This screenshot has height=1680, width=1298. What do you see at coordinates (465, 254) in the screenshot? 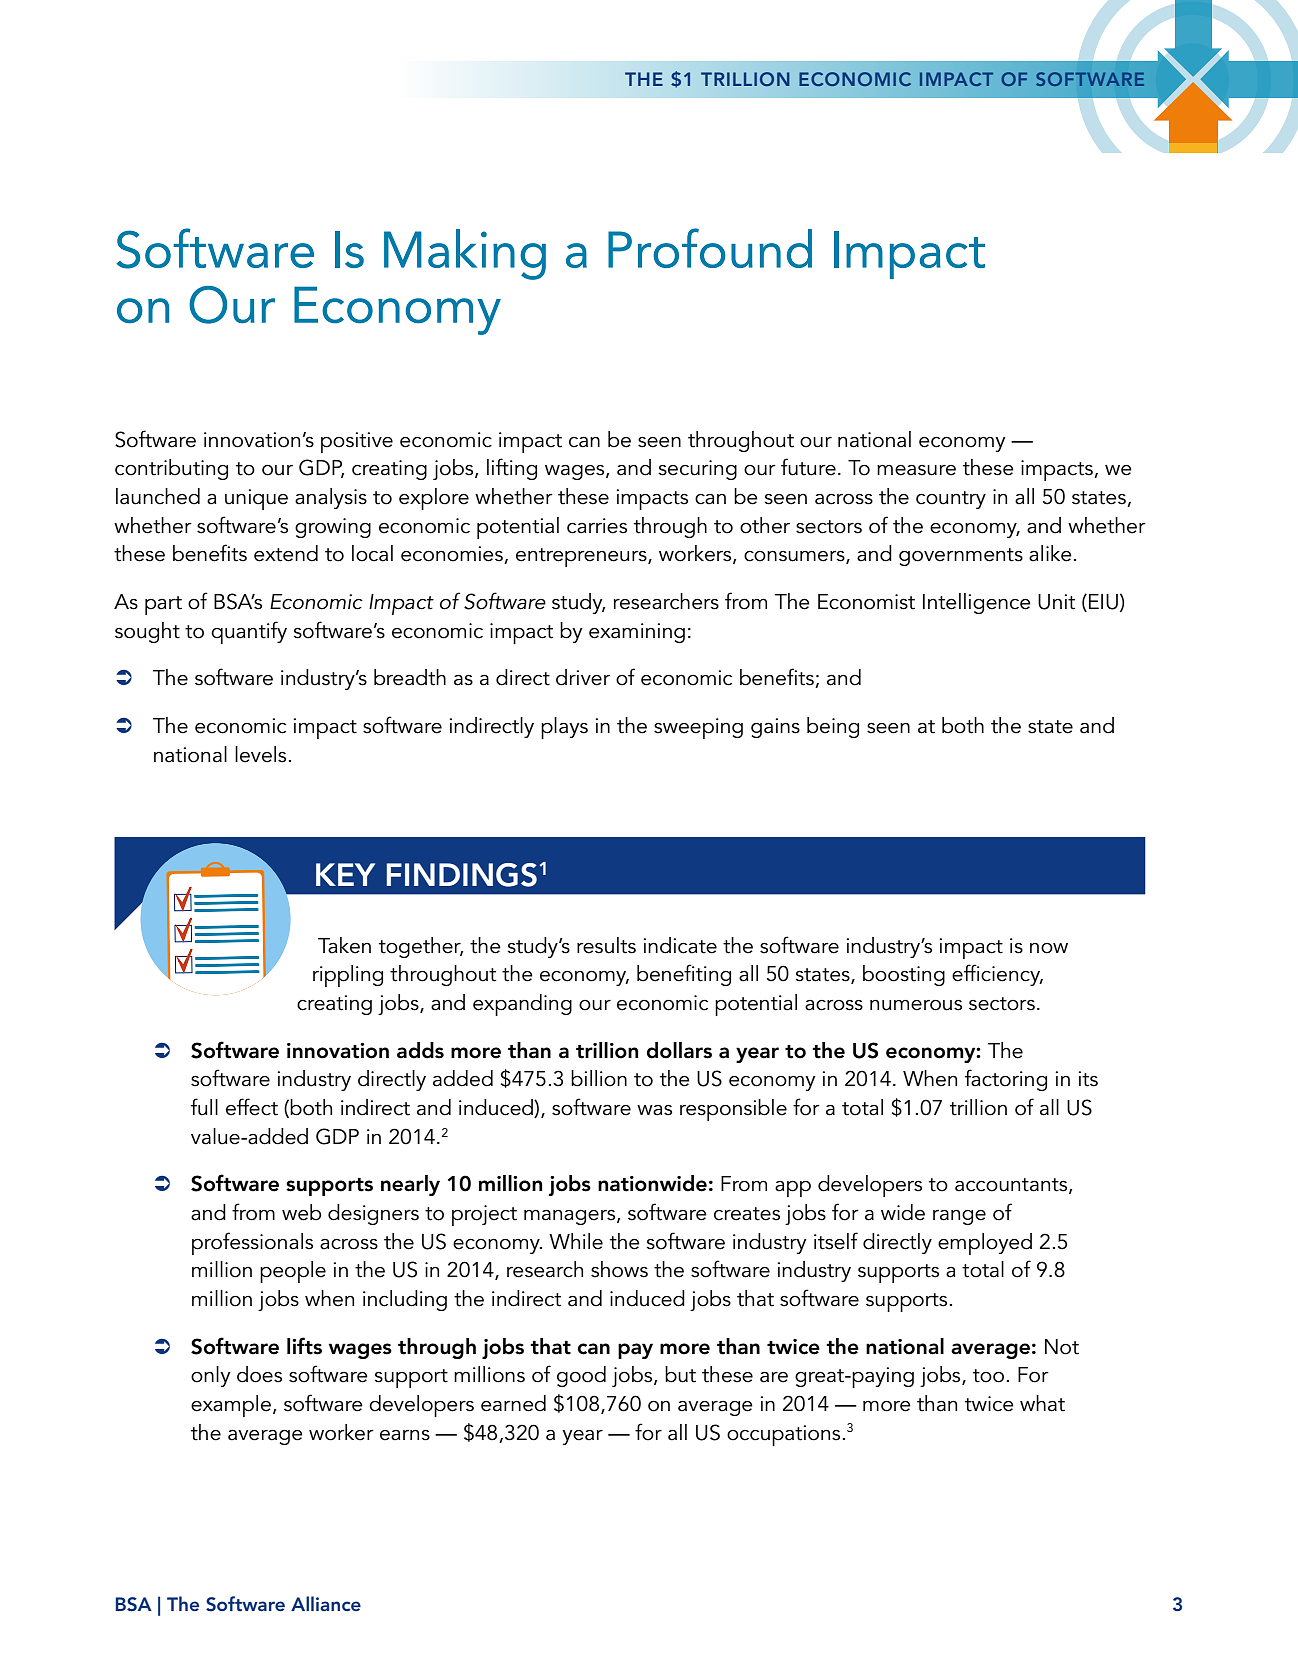
I see `Making` at bounding box center [465, 254].
